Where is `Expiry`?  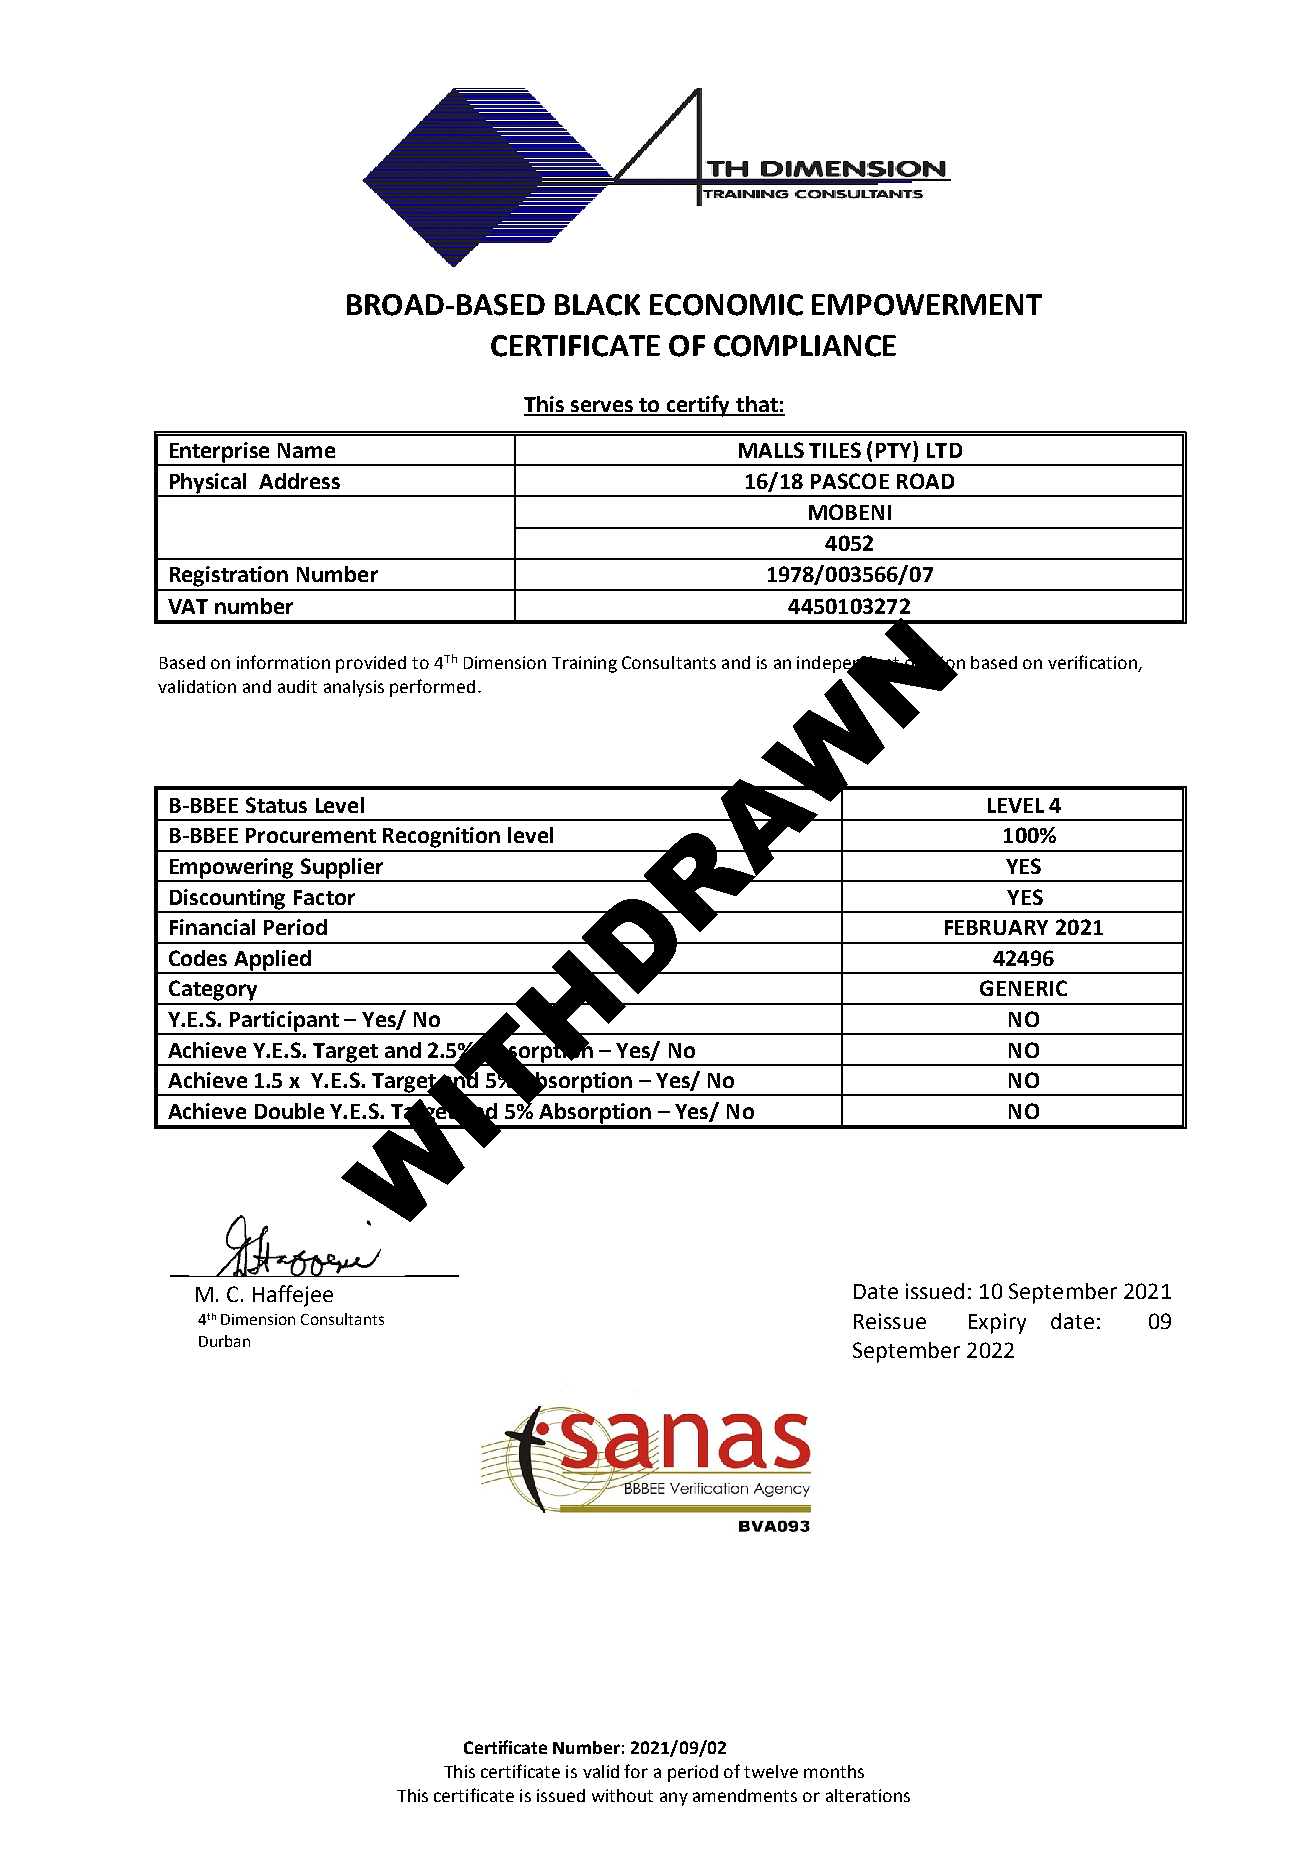 Expiry is located at coordinates (997, 1323).
